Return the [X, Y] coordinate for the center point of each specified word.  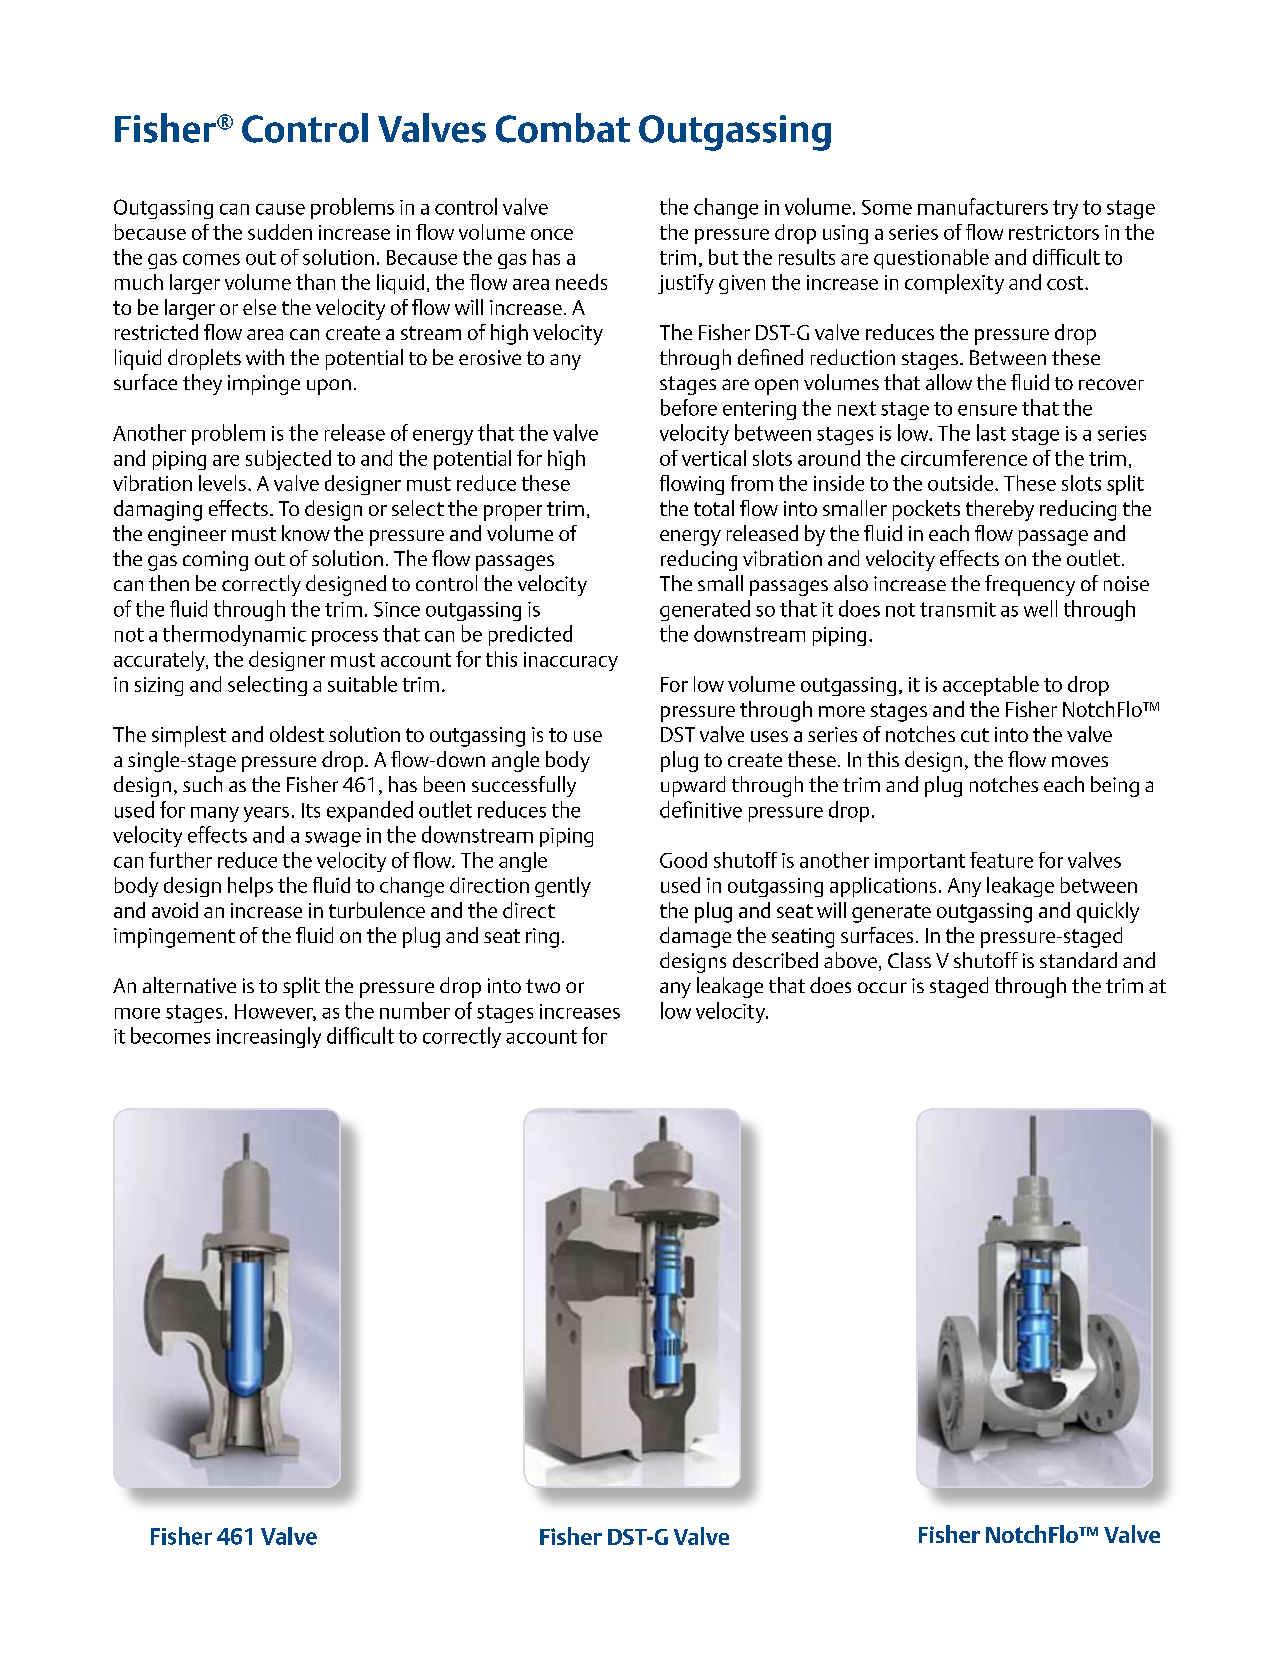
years [266, 814]
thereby [1000, 510]
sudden [280, 232]
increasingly [269, 1037]
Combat [563, 128]
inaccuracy [571, 661]
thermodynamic [234, 635]
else [259, 307]
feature [1001, 860]
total [714, 508]
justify [686, 284]
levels [222, 483]
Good [683, 860]
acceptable [991, 686]
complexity [954, 284]
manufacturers [983, 206]
